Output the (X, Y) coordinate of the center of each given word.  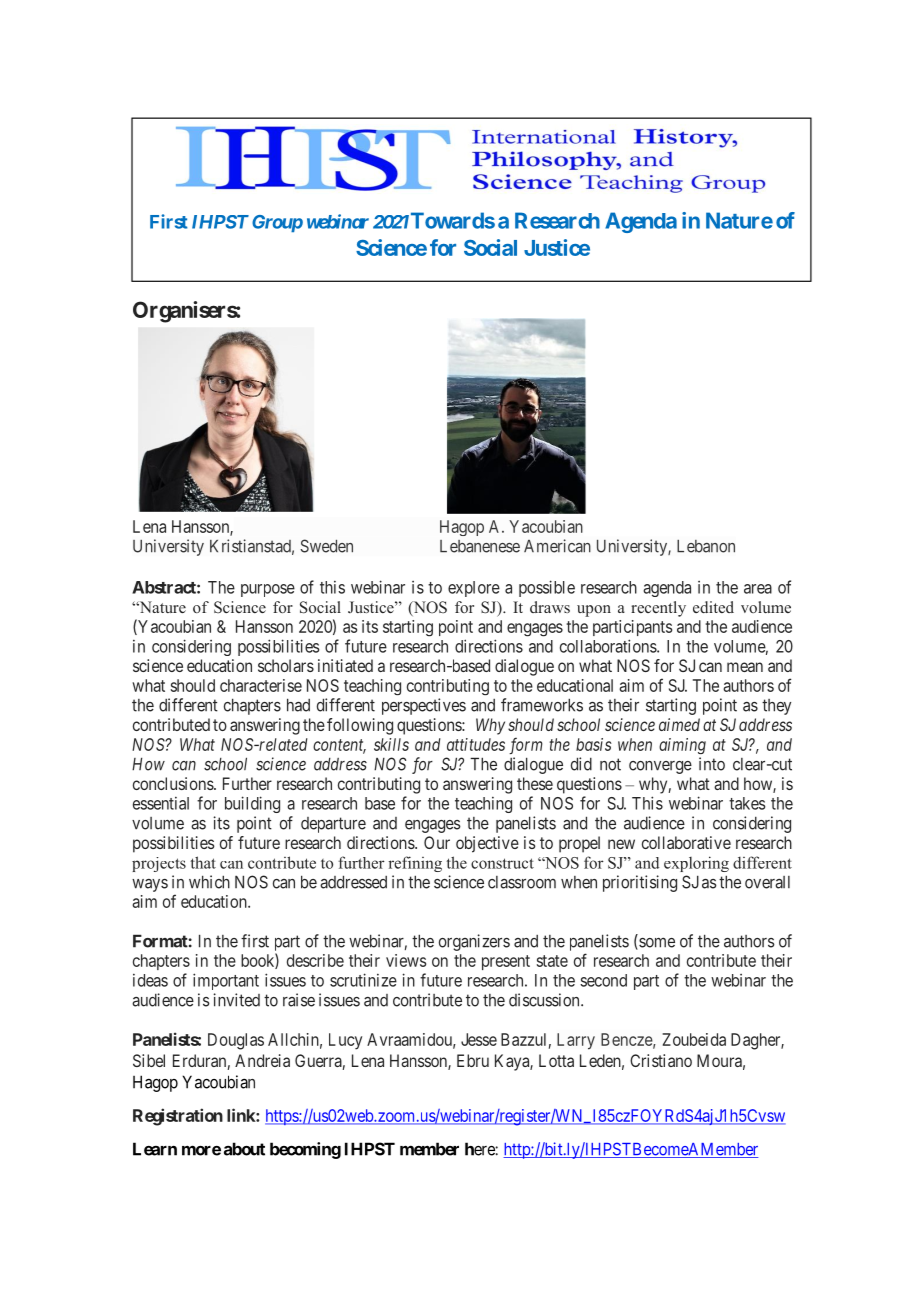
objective (487, 844)
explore (474, 589)
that (203, 862)
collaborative (686, 842)
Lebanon (706, 546)
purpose (268, 590)
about (244, 1149)
